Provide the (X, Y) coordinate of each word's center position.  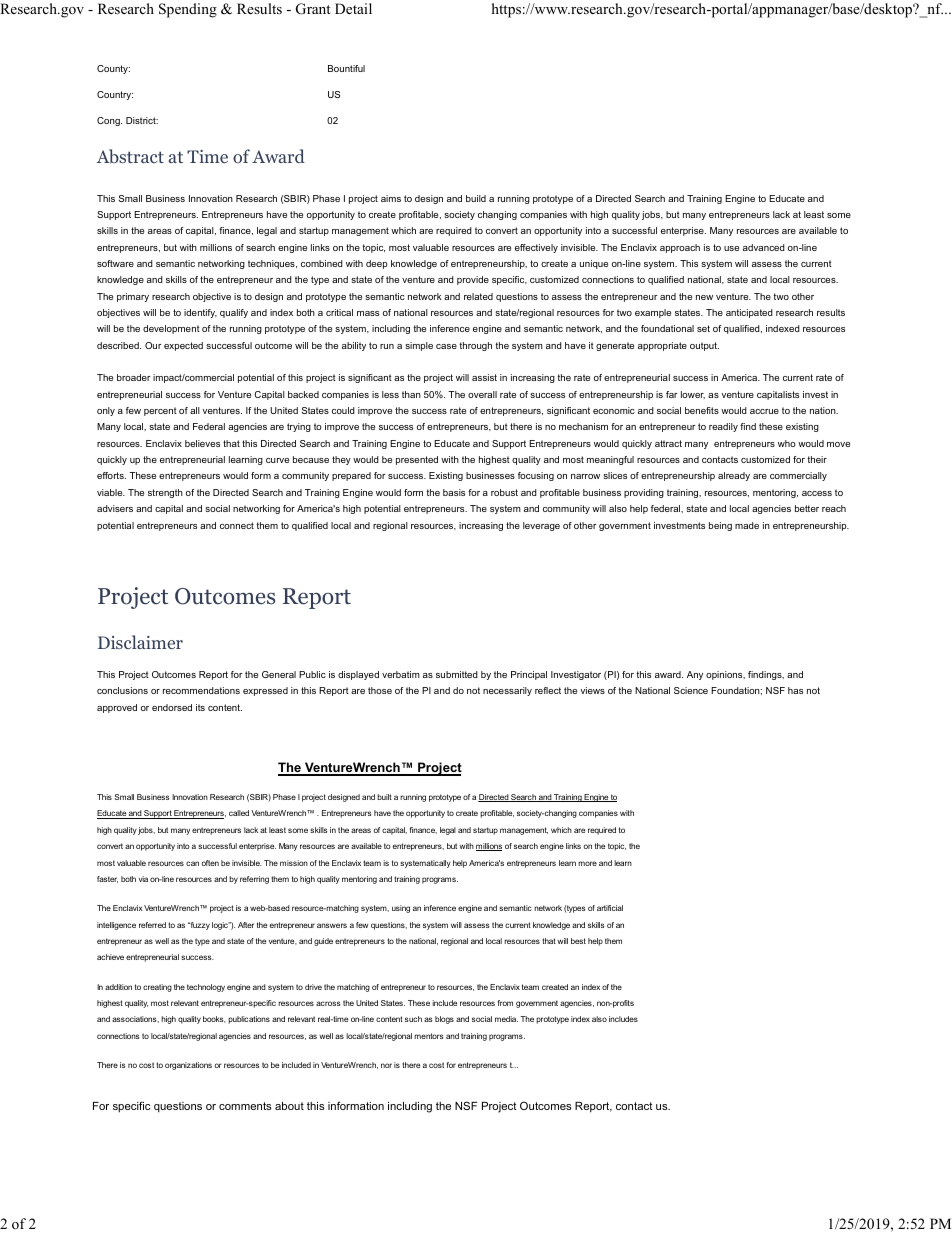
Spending (188, 10)
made (747, 525)
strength (165, 493)
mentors (428, 1036)
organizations (188, 1066)
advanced (764, 247)
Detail (353, 8)
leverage (541, 526)
